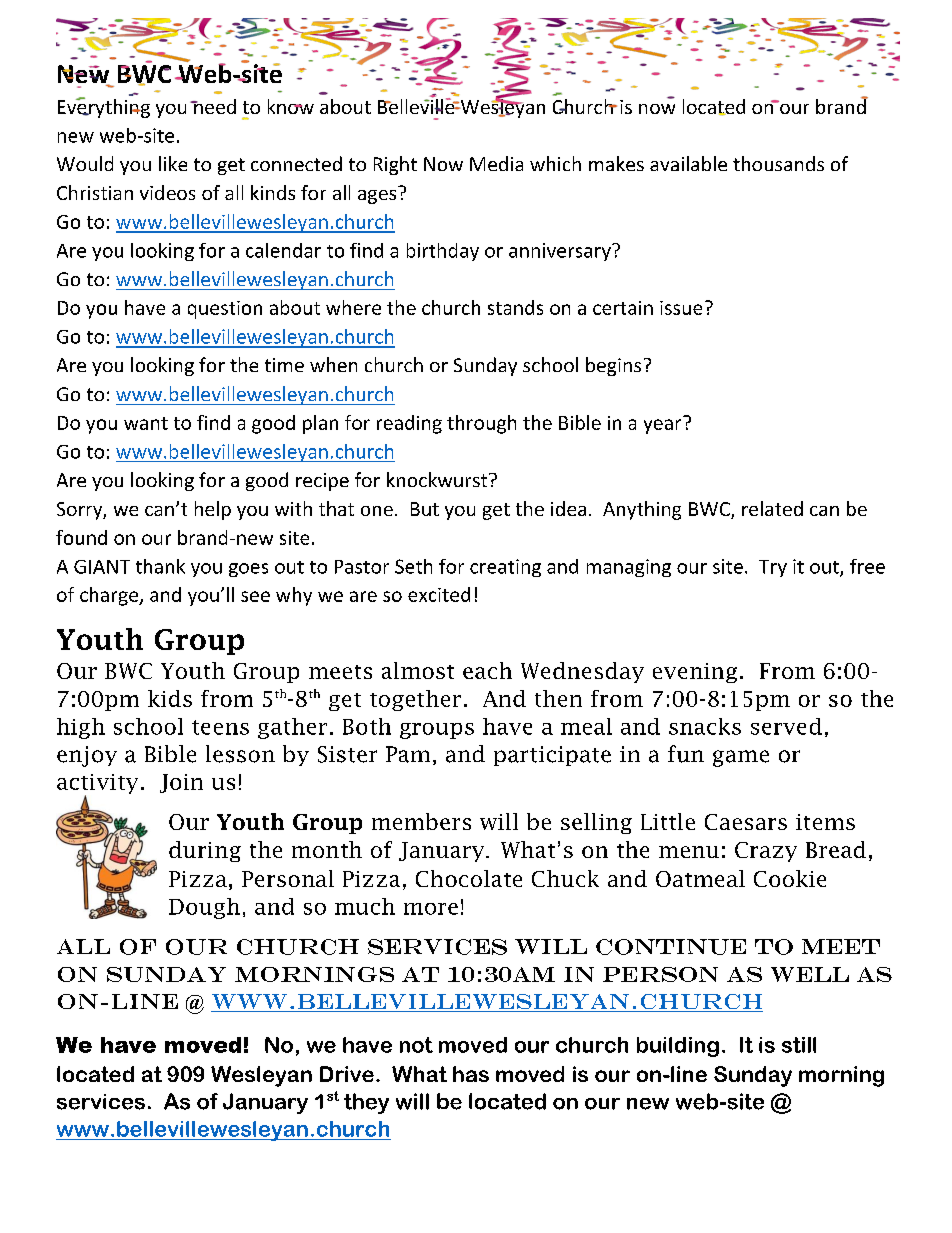 The width and height of the image is (952, 1233). Describe the element at coordinates (481, 424) in the image. I see `through` at that location.
